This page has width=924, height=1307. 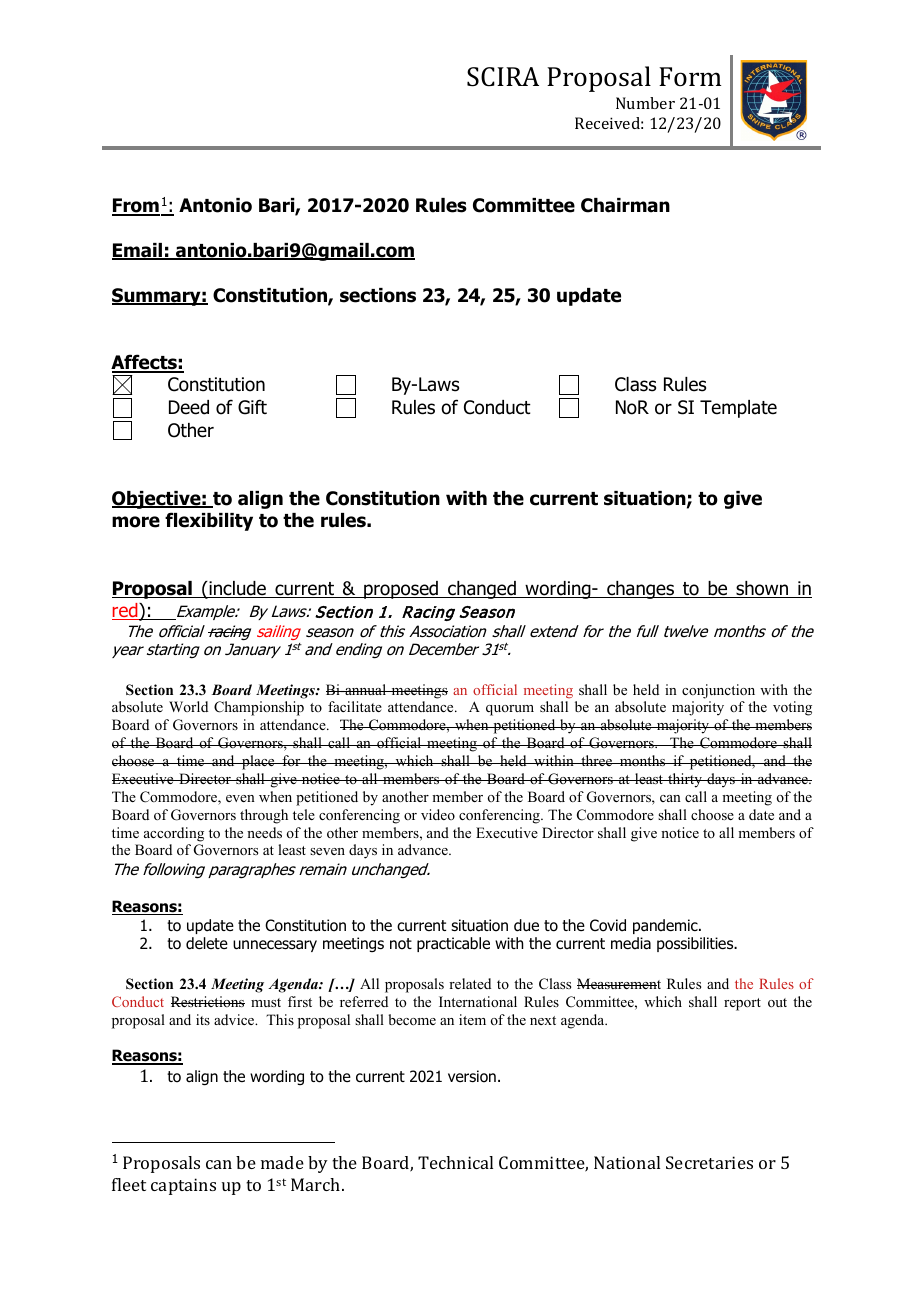 I want to click on Chairman, so click(x=625, y=205).
